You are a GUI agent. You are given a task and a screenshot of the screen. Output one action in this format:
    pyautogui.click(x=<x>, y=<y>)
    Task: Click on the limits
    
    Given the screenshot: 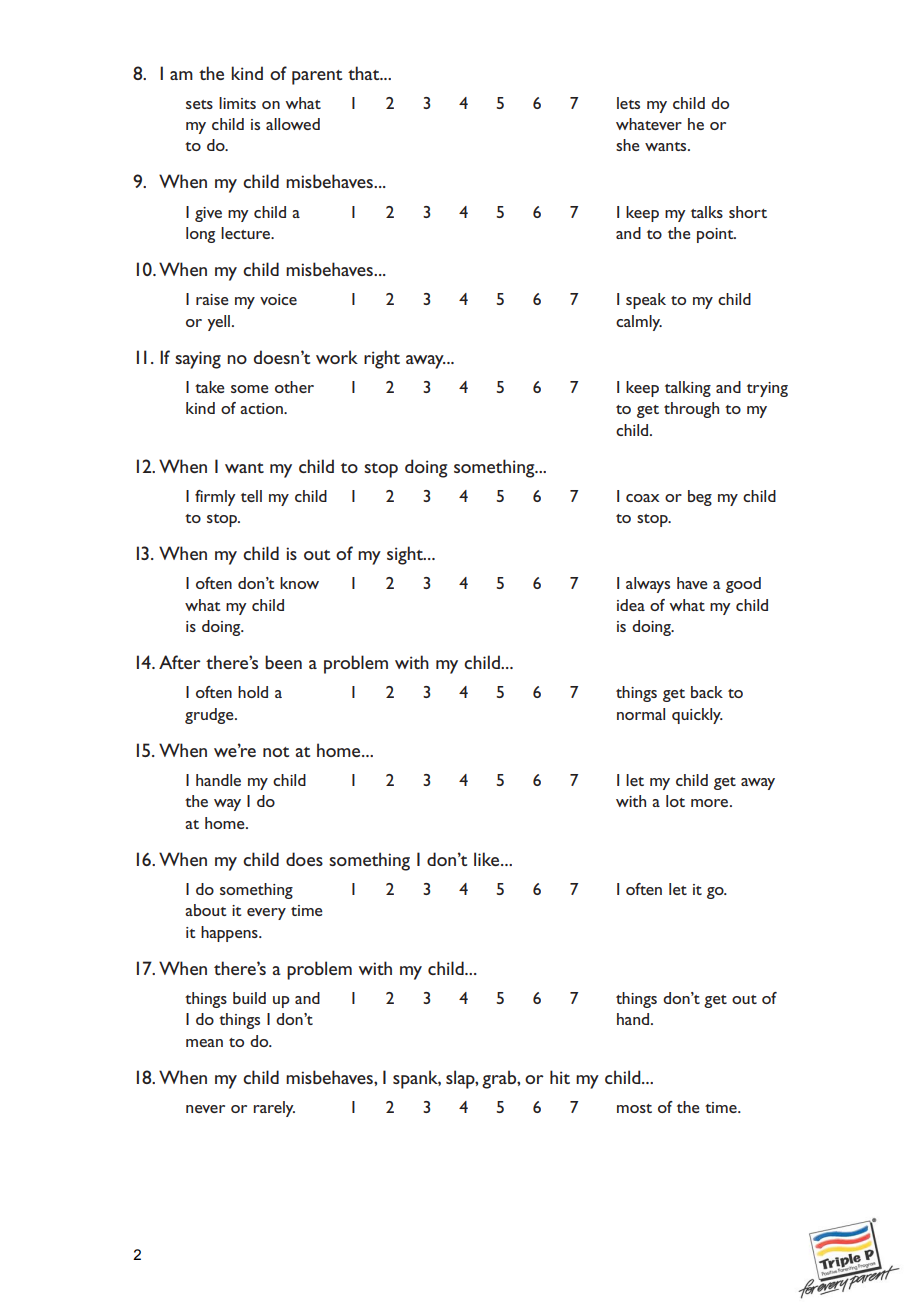 What is the action you would take?
    pyautogui.click(x=237, y=103)
